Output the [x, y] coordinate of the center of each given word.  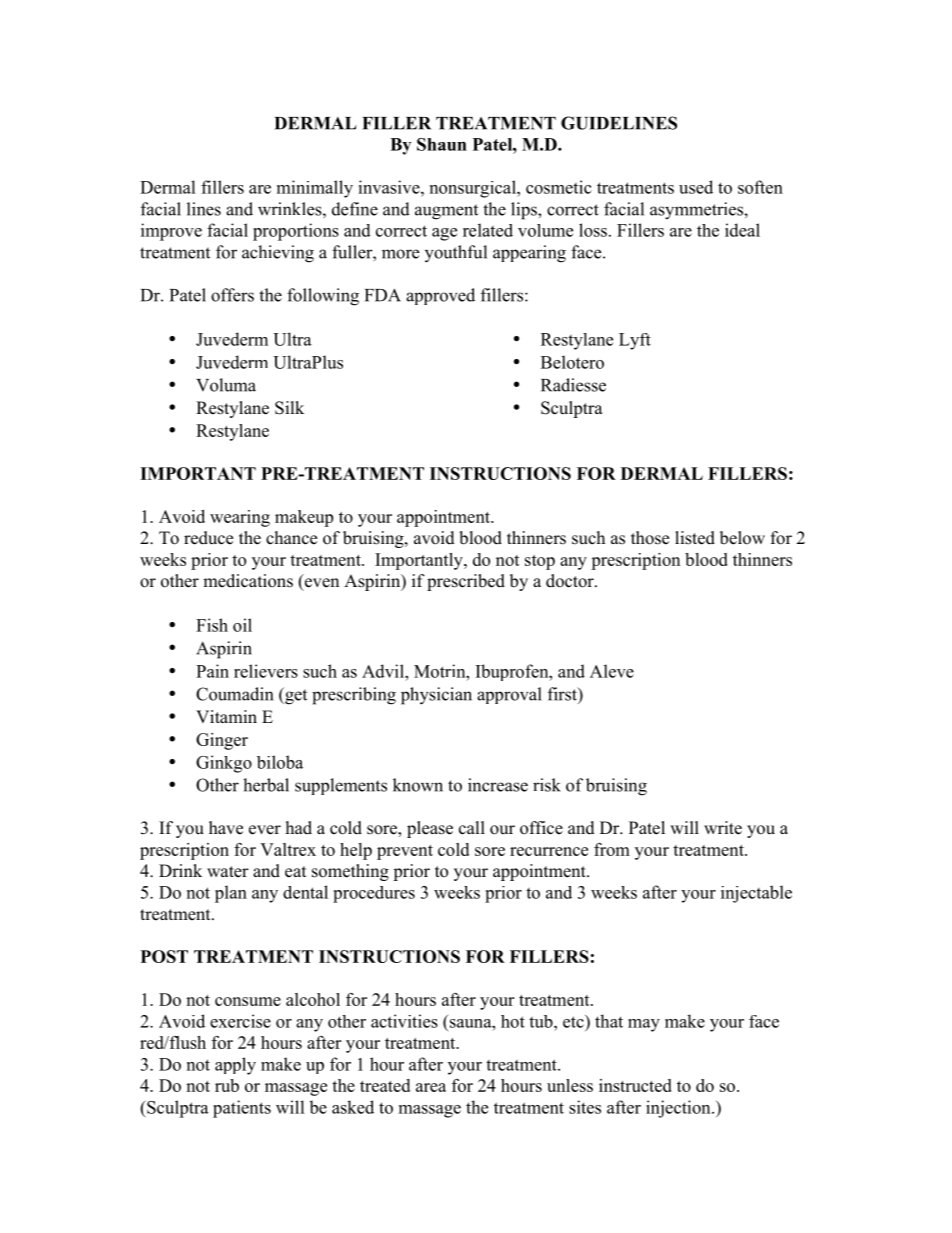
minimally [315, 189]
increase [498, 785]
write [723, 828]
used [696, 187]
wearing [240, 518]
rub [227, 1085]
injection [679, 1109]
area [431, 1087]
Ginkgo [224, 764]
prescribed [466, 582]
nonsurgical [474, 189]
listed [695, 538]
